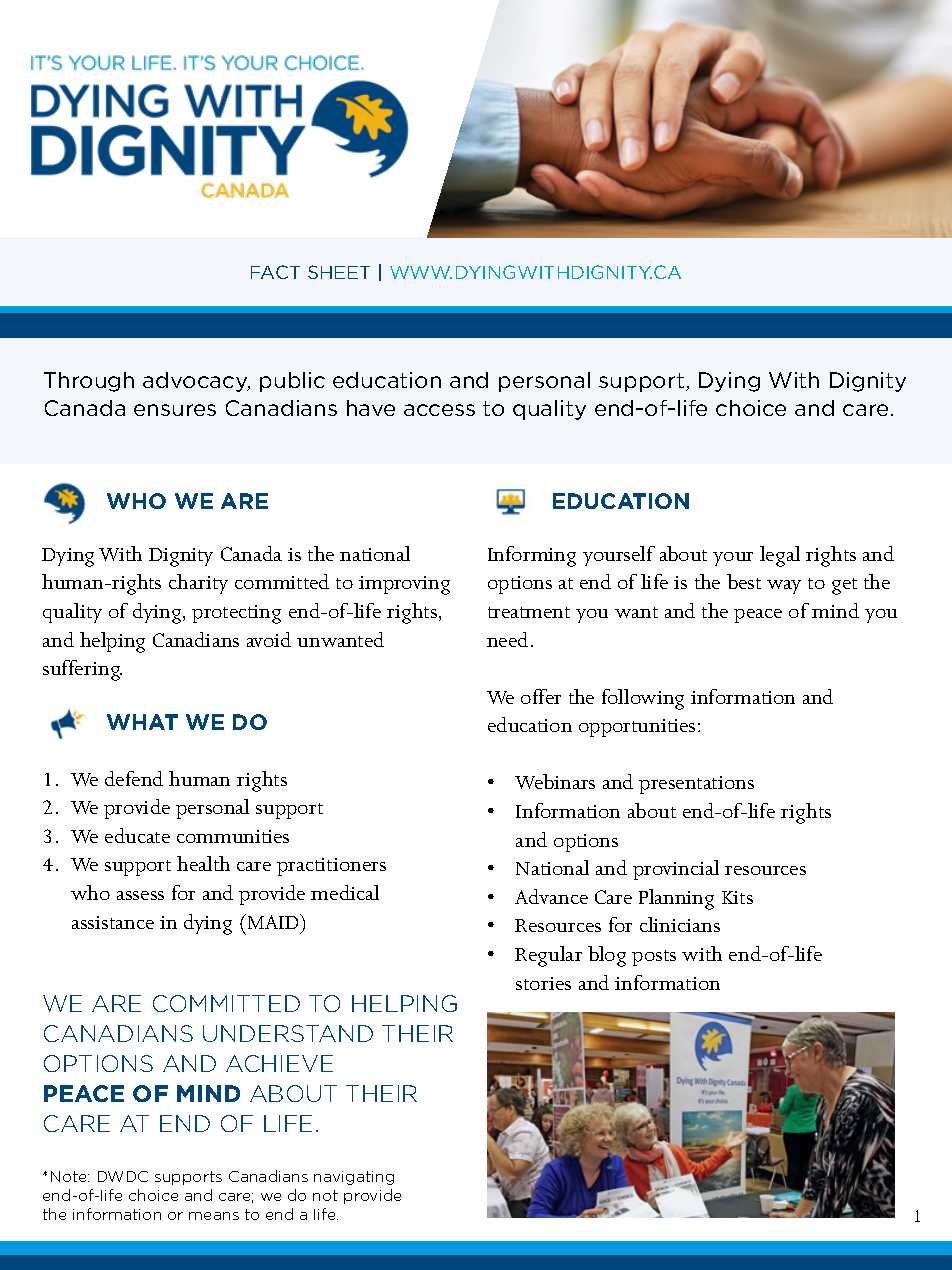  What do you see at coordinates (654, 958) in the screenshot?
I see `posts` at bounding box center [654, 958].
